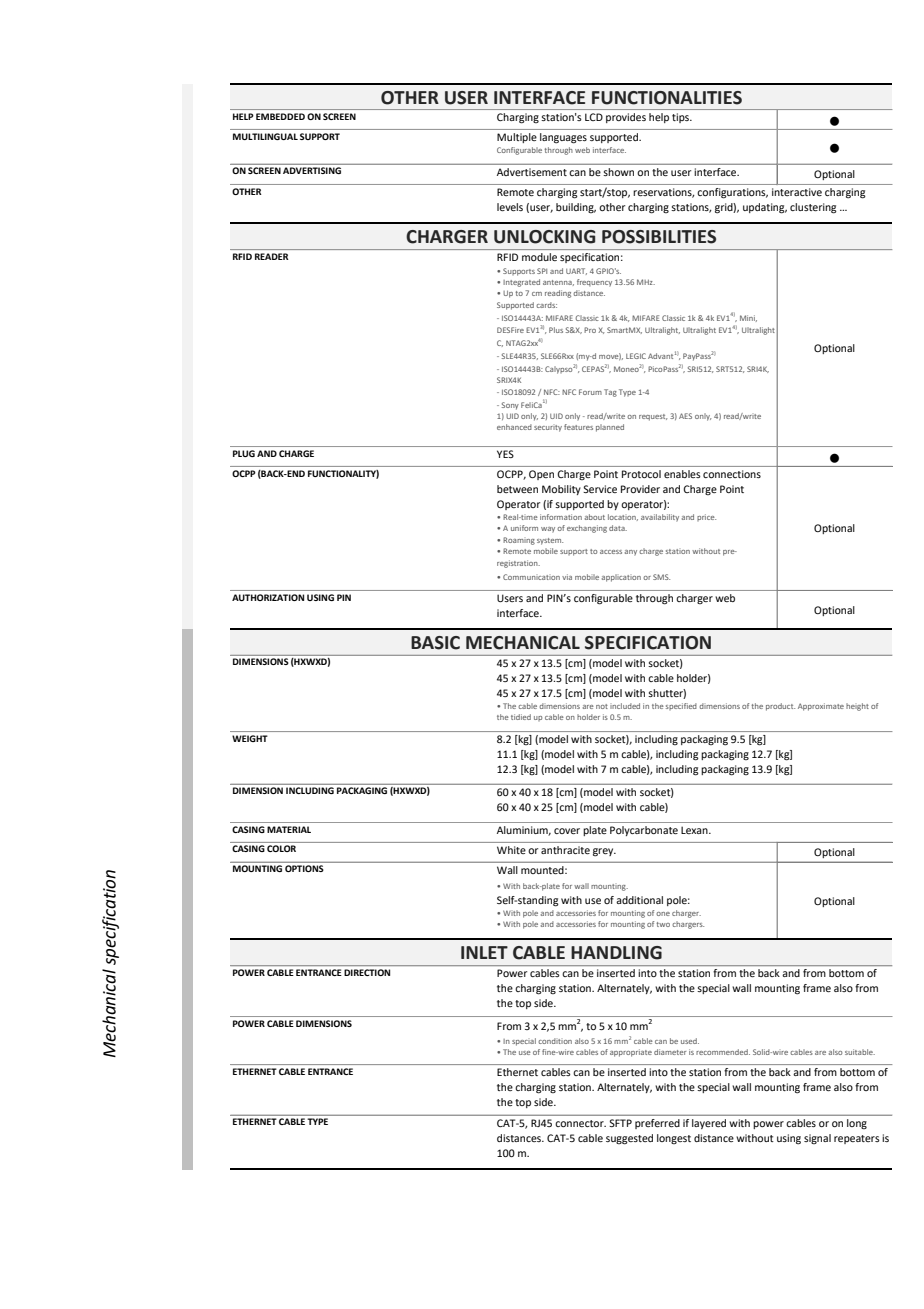 The image size is (924, 1309). I want to click on DIRECTION, so click(367, 972).
